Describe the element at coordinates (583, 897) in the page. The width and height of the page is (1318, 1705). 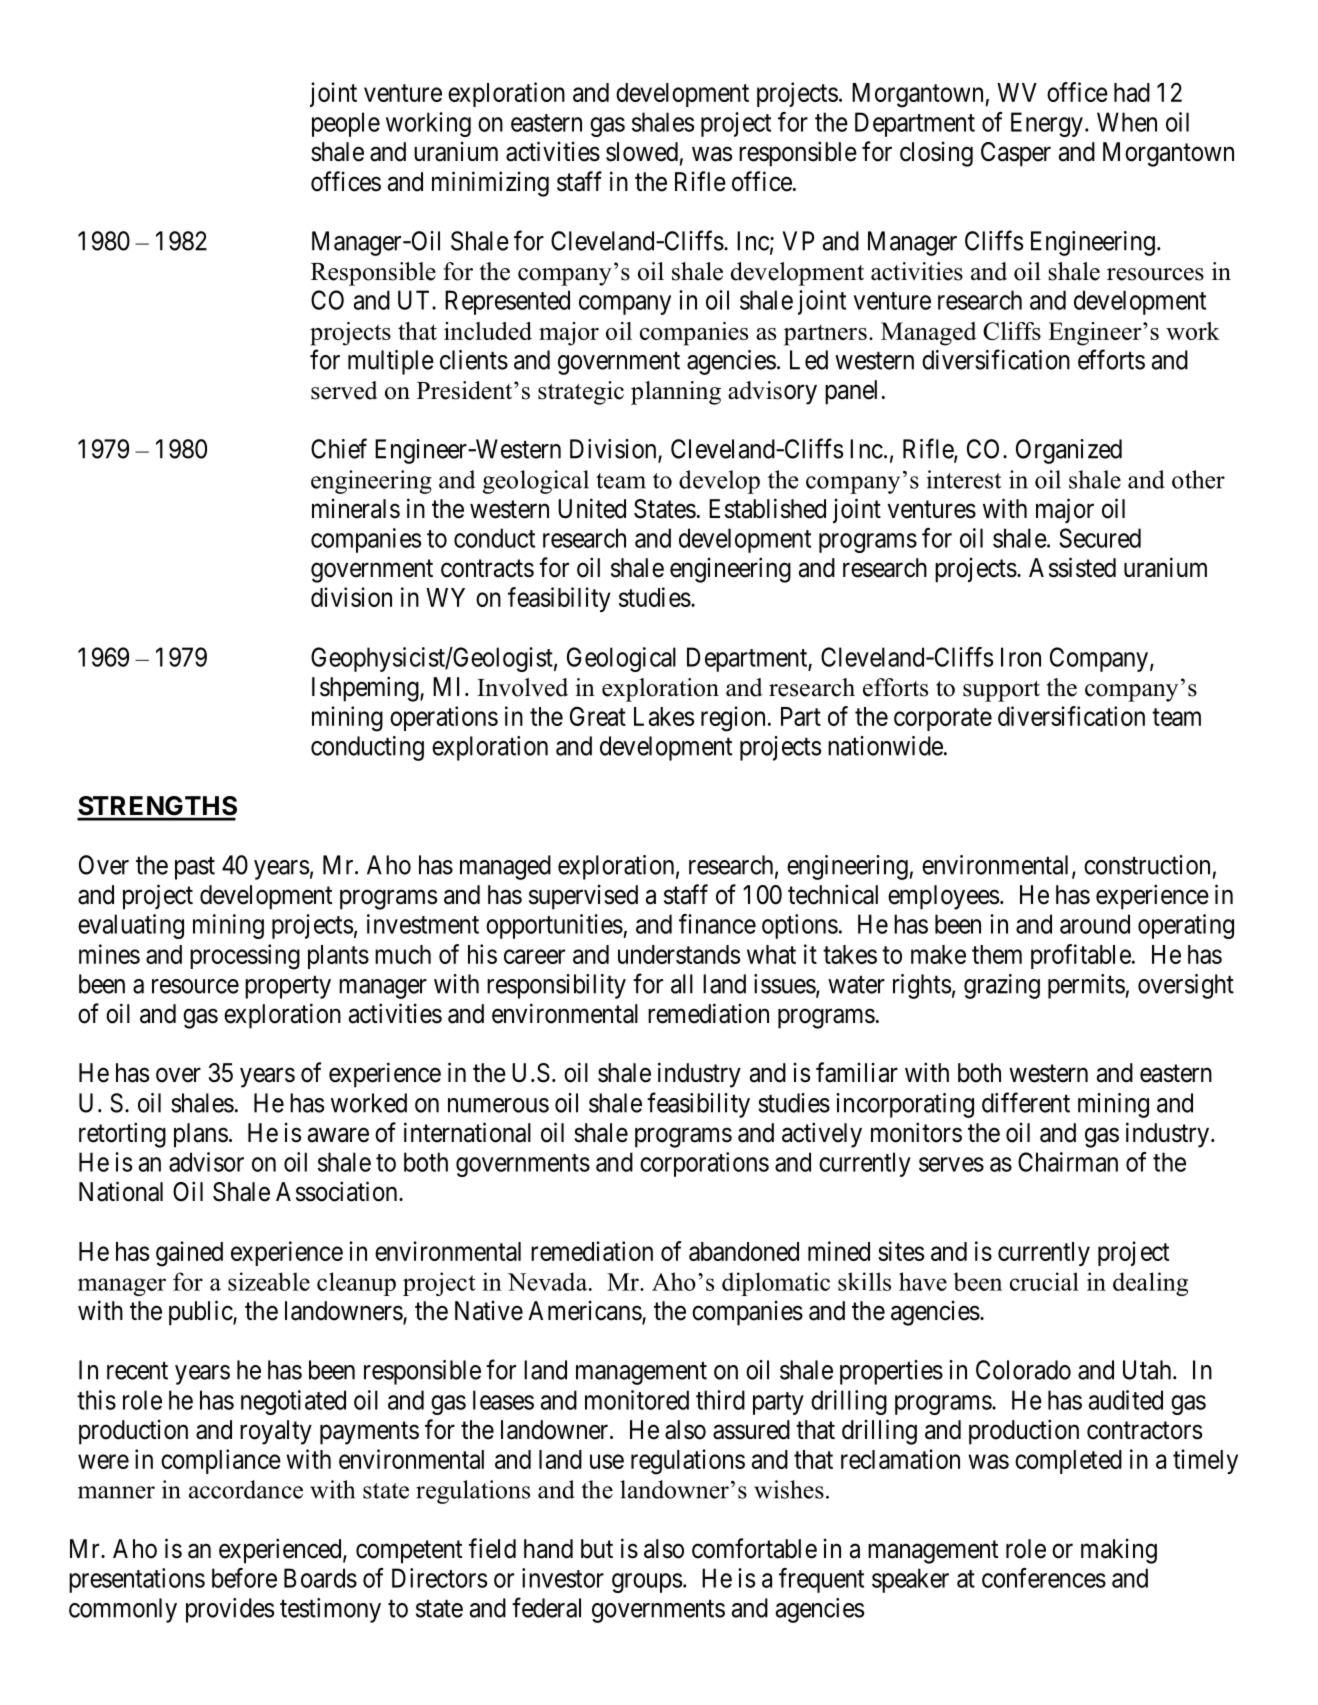
I see `supervised` at that location.
